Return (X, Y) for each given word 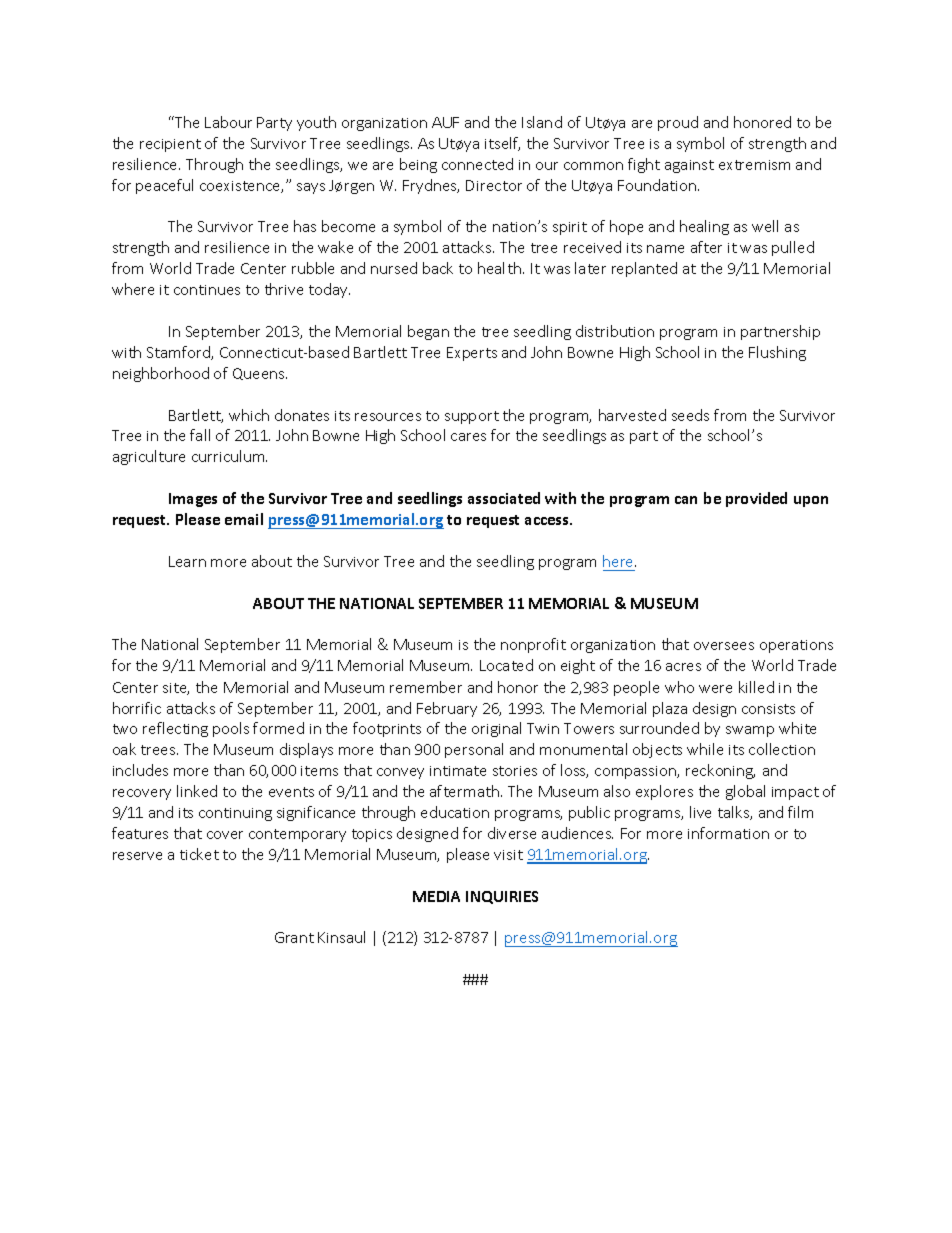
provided (756, 499)
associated (504, 498)
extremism (754, 165)
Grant (294, 937)
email (244, 519)
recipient (170, 145)
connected (477, 164)
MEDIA (436, 896)
